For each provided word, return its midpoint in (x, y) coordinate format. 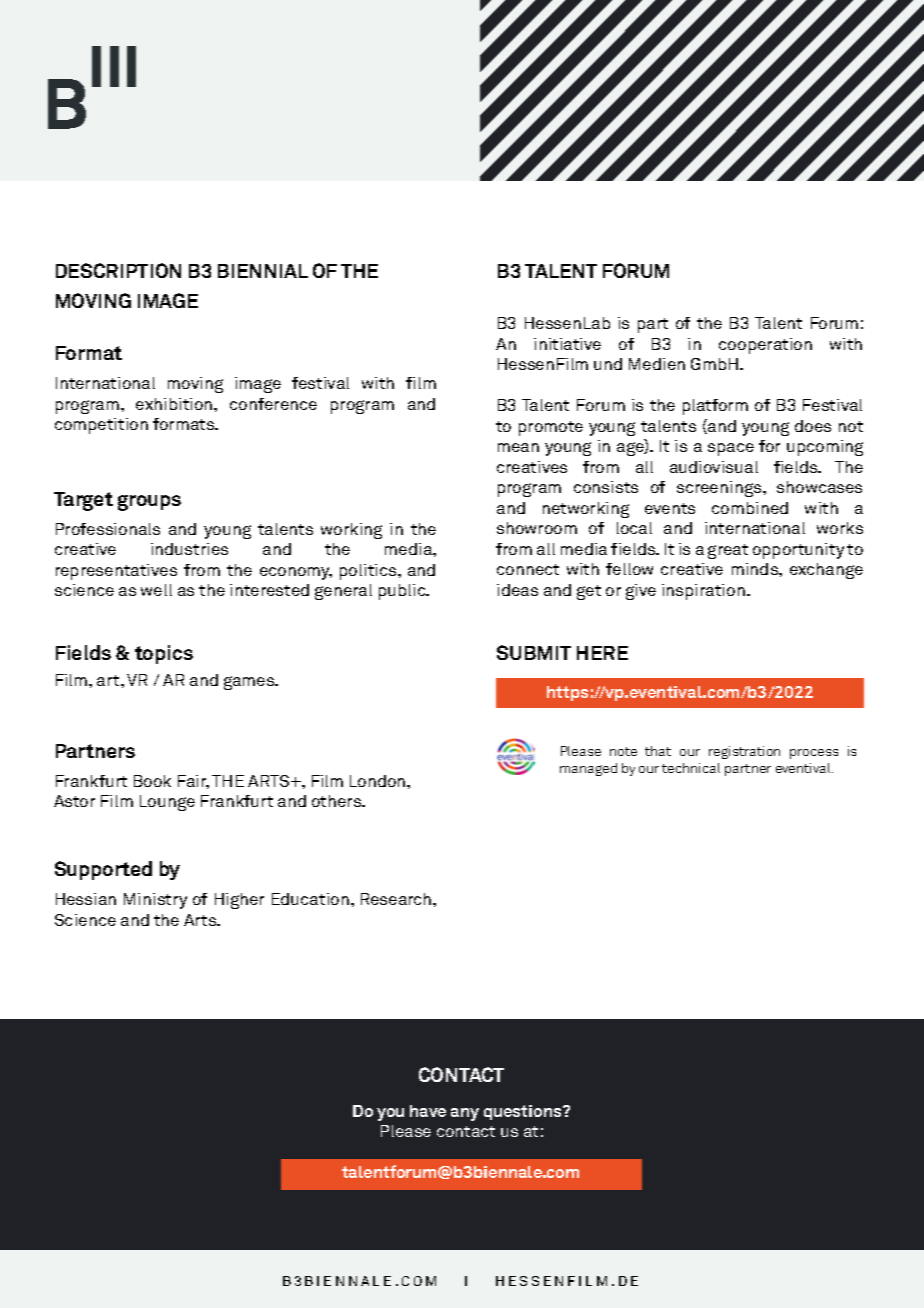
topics (164, 654)
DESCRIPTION (118, 270)
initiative (567, 344)
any (465, 1114)
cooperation (765, 346)
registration (744, 752)
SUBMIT (534, 652)
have (428, 1111)
